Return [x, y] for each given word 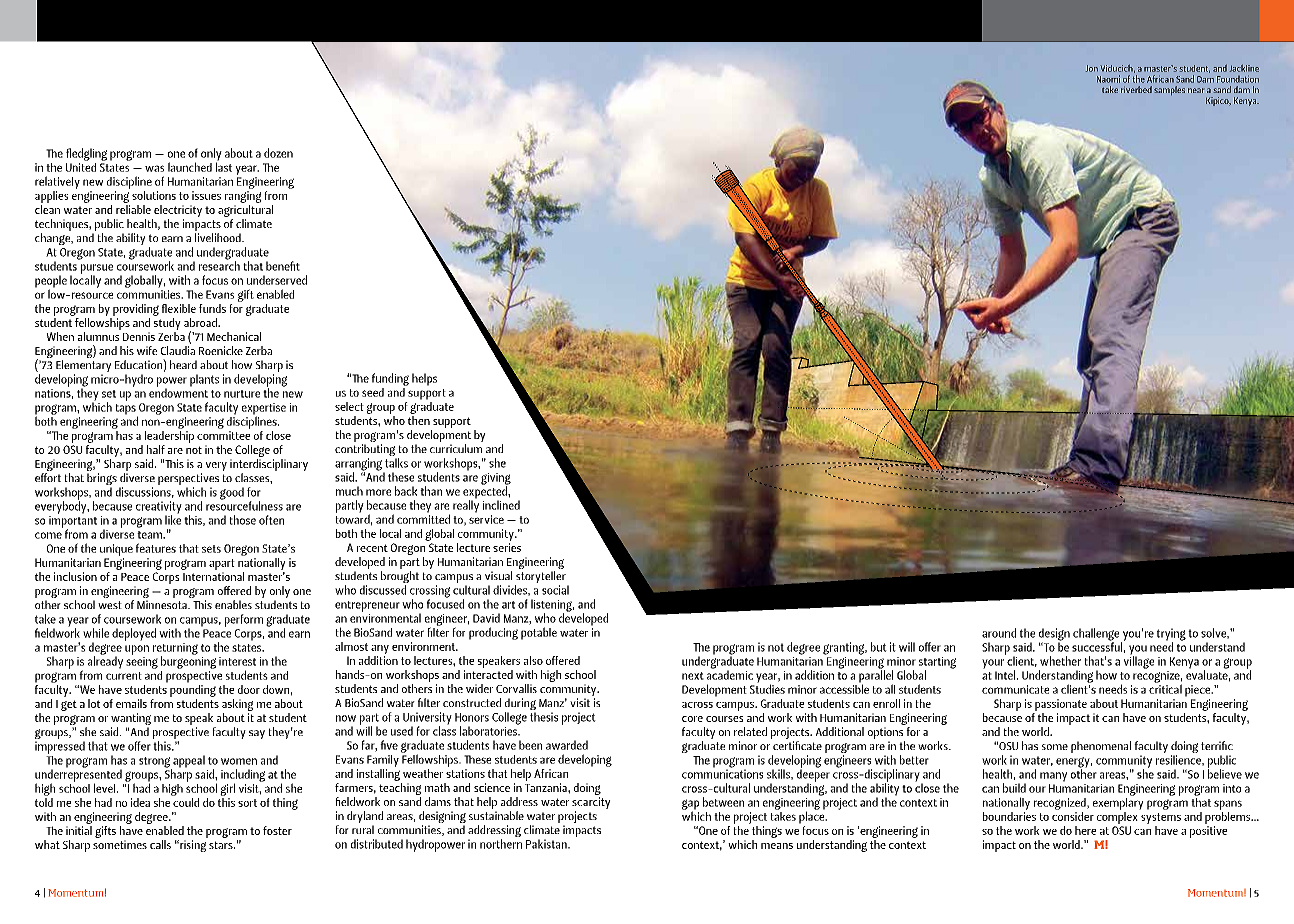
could [185, 801]
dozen [278, 153]
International [213, 576]
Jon [1092, 68]
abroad [201, 322]
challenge [1097, 635]
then [419, 420]
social [555, 590]
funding [390, 379]
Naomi [1108, 79]
